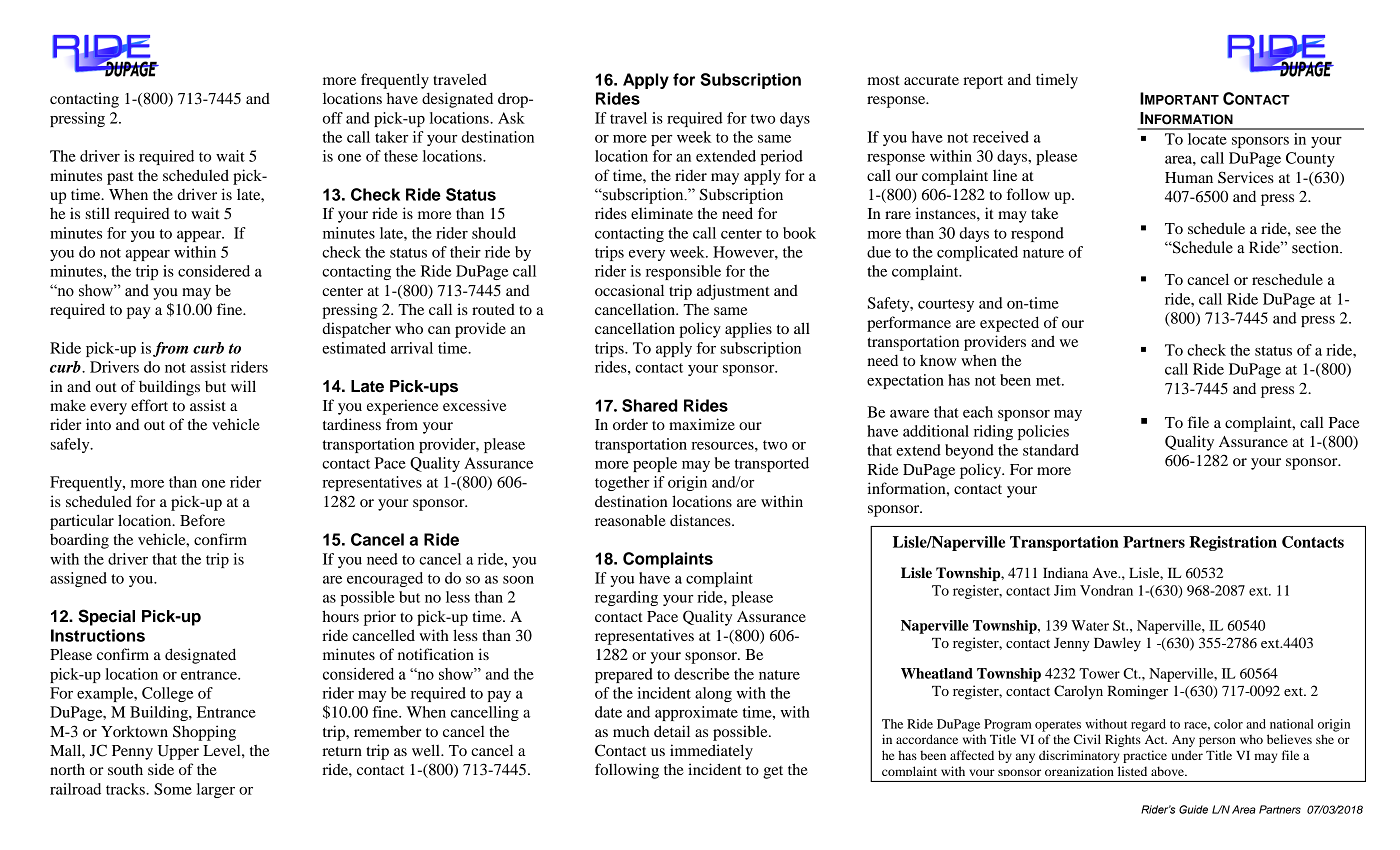 Image resolution: width=1400 pixels, height=850 pixels. I want to click on standard, so click(1051, 450).
